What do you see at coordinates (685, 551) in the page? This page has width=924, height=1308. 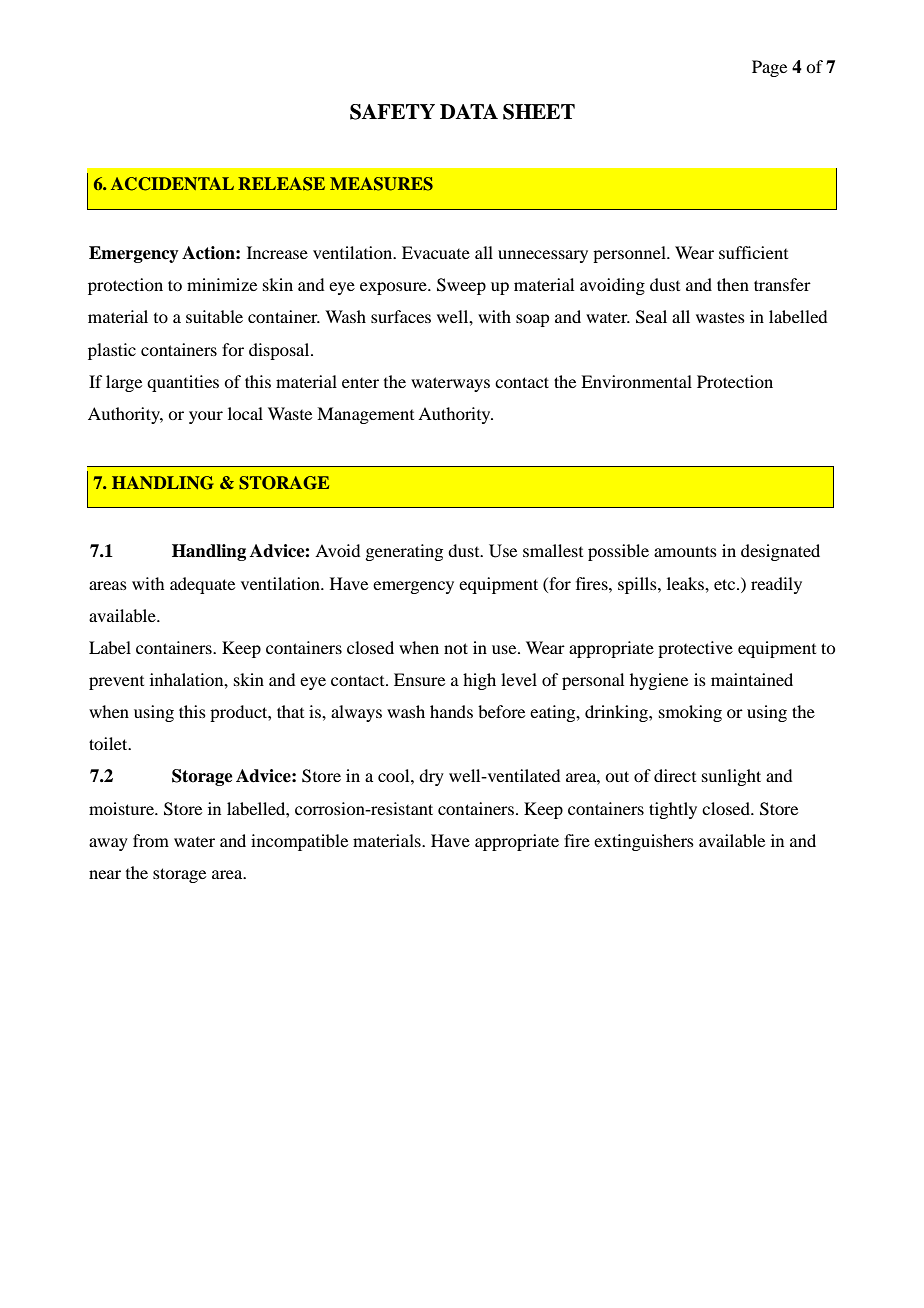 I see `amounts` at bounding box center [685, 551].
